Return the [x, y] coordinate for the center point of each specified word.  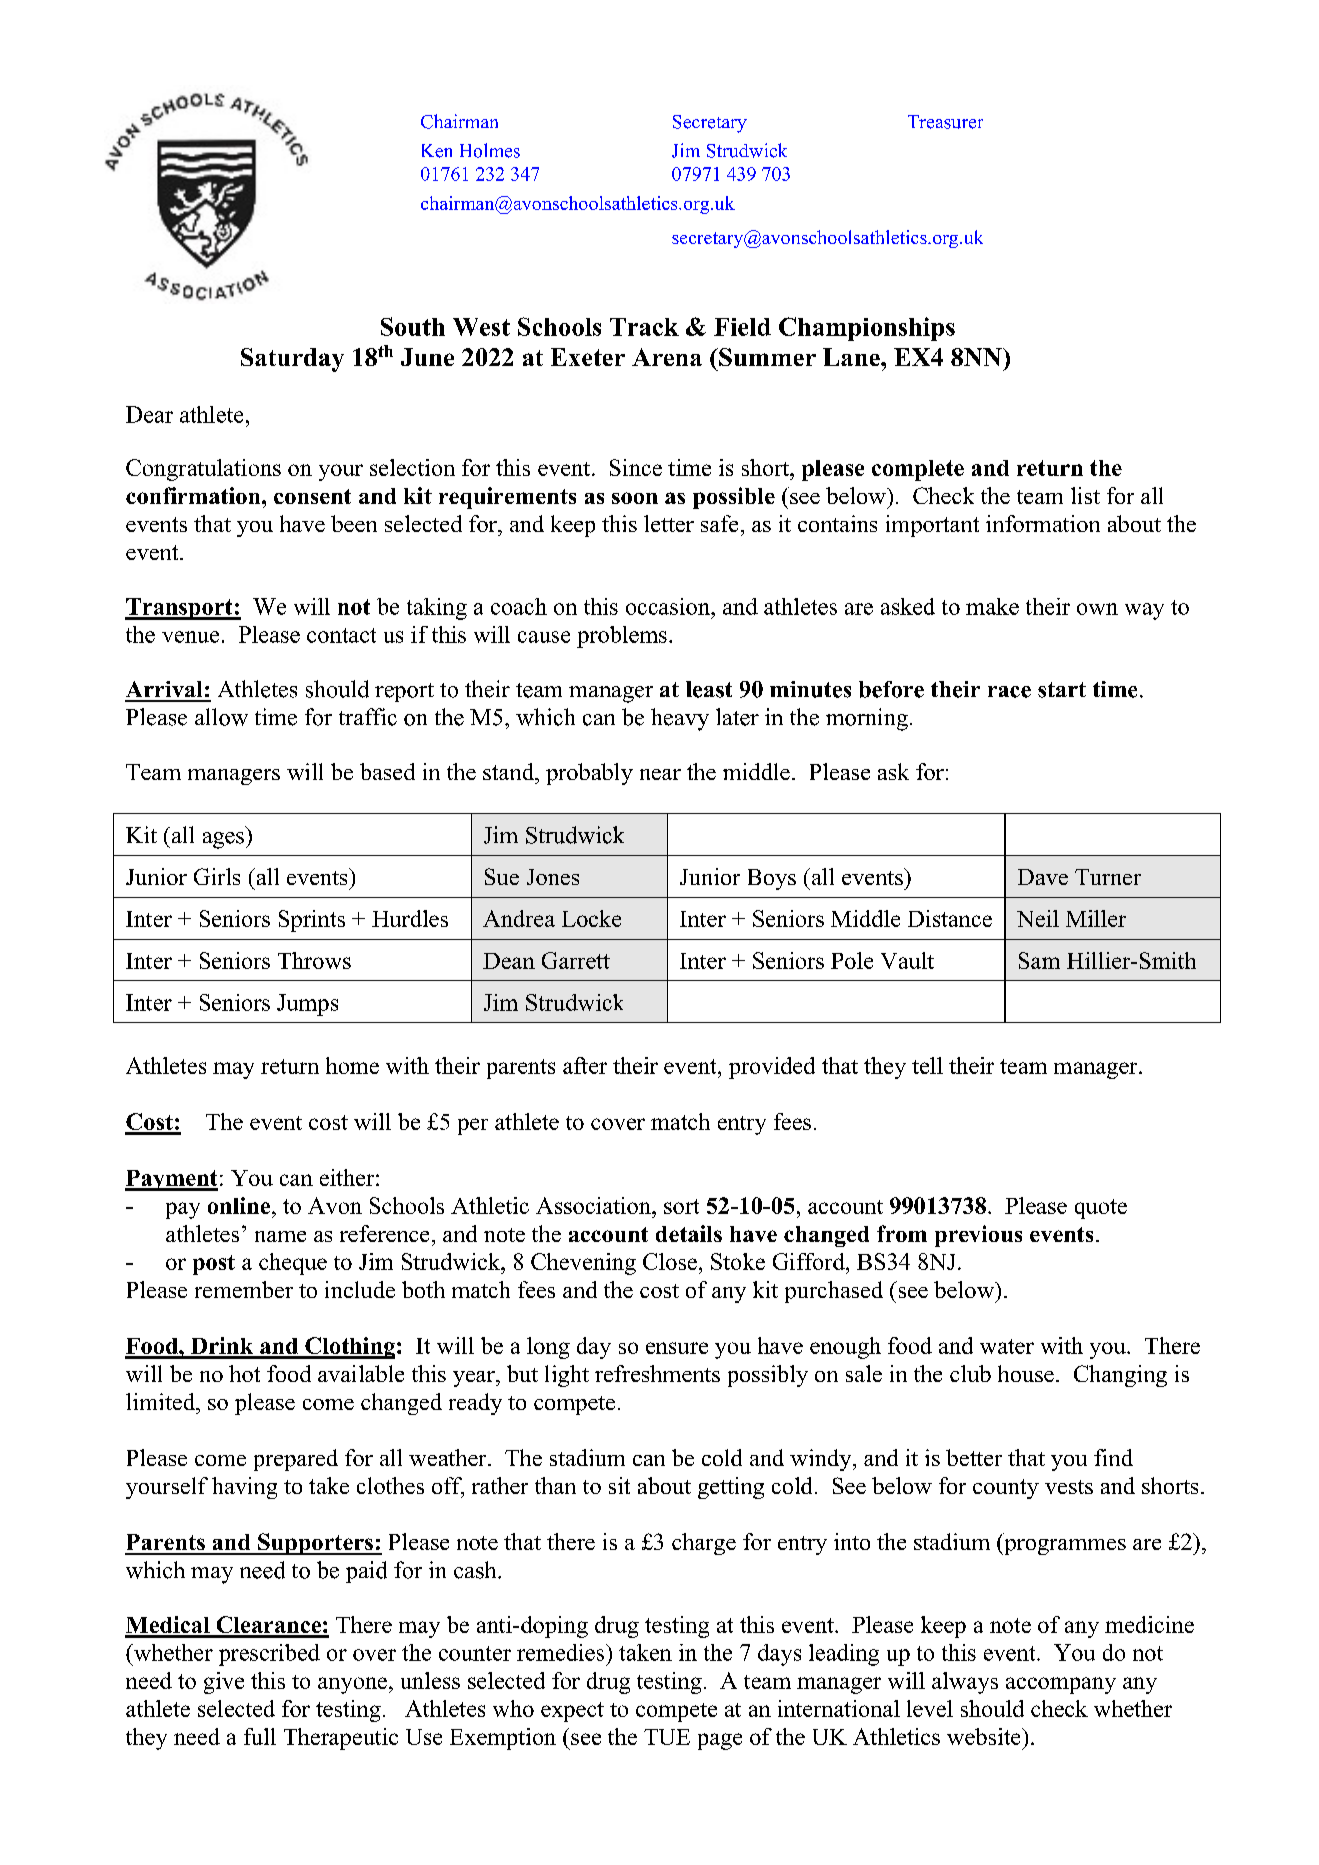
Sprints [312, 921]
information [1043, 523]
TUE [667, 1737]
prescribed [269, 1655]
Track [644, 327]
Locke [591, 918]
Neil [1038, 918]
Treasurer [945, 122]
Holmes [490, 150]
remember [244, 1289]
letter [669, 523]
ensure [677, 1348]
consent [312, 496]
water [1007, 1346]
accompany [1061, 1685]
